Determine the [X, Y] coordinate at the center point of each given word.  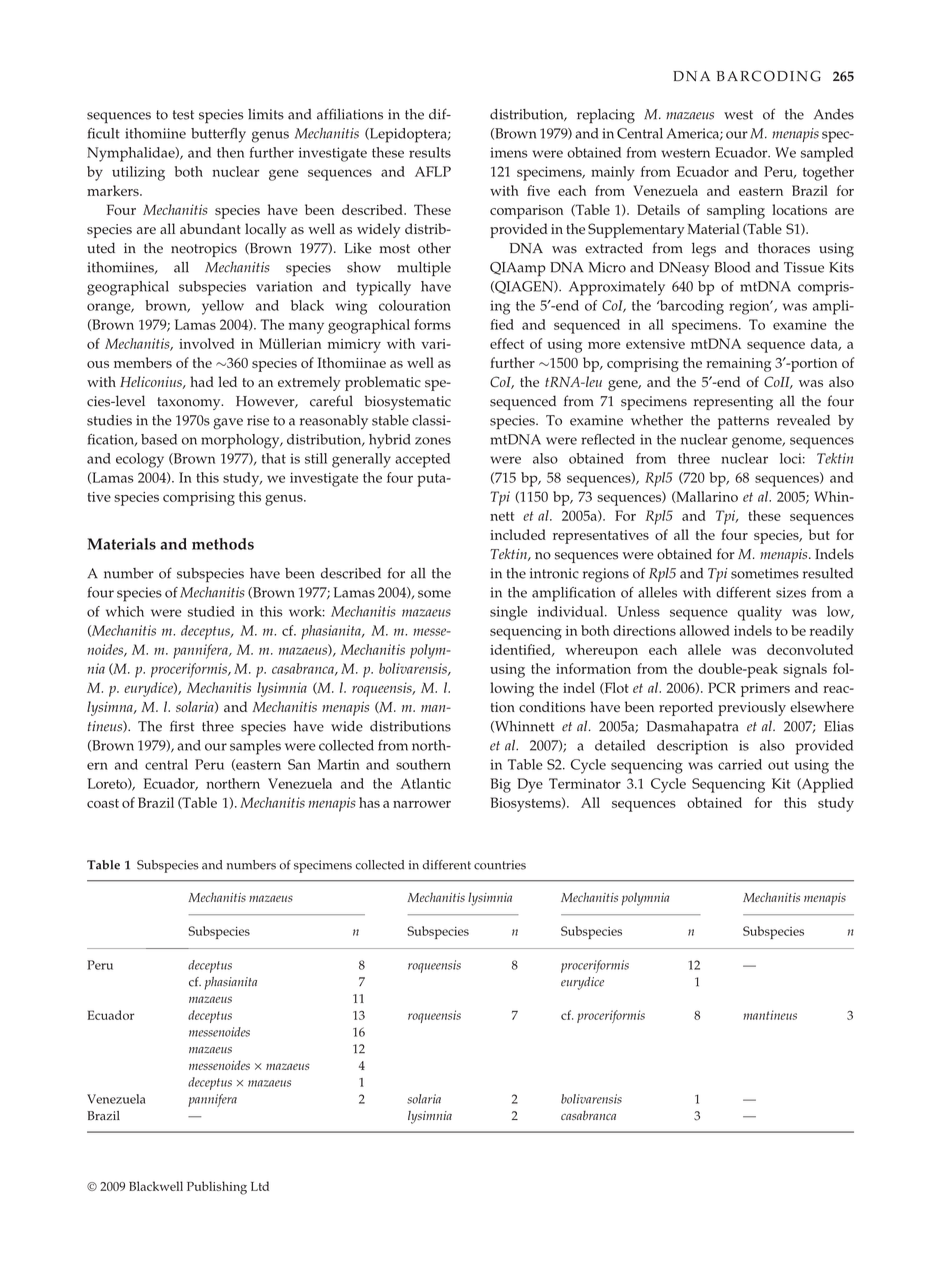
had [202, 381]
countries [500, 865]
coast [103, 803]
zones [433, 441]
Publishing [217, 1188]
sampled [827, 154]
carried [740, 764]
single [509, 613]
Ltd [260, 1186]
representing [733, 403]
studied [211, 611]
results [430, 152]
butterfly [218, 135]
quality [760, 613]
